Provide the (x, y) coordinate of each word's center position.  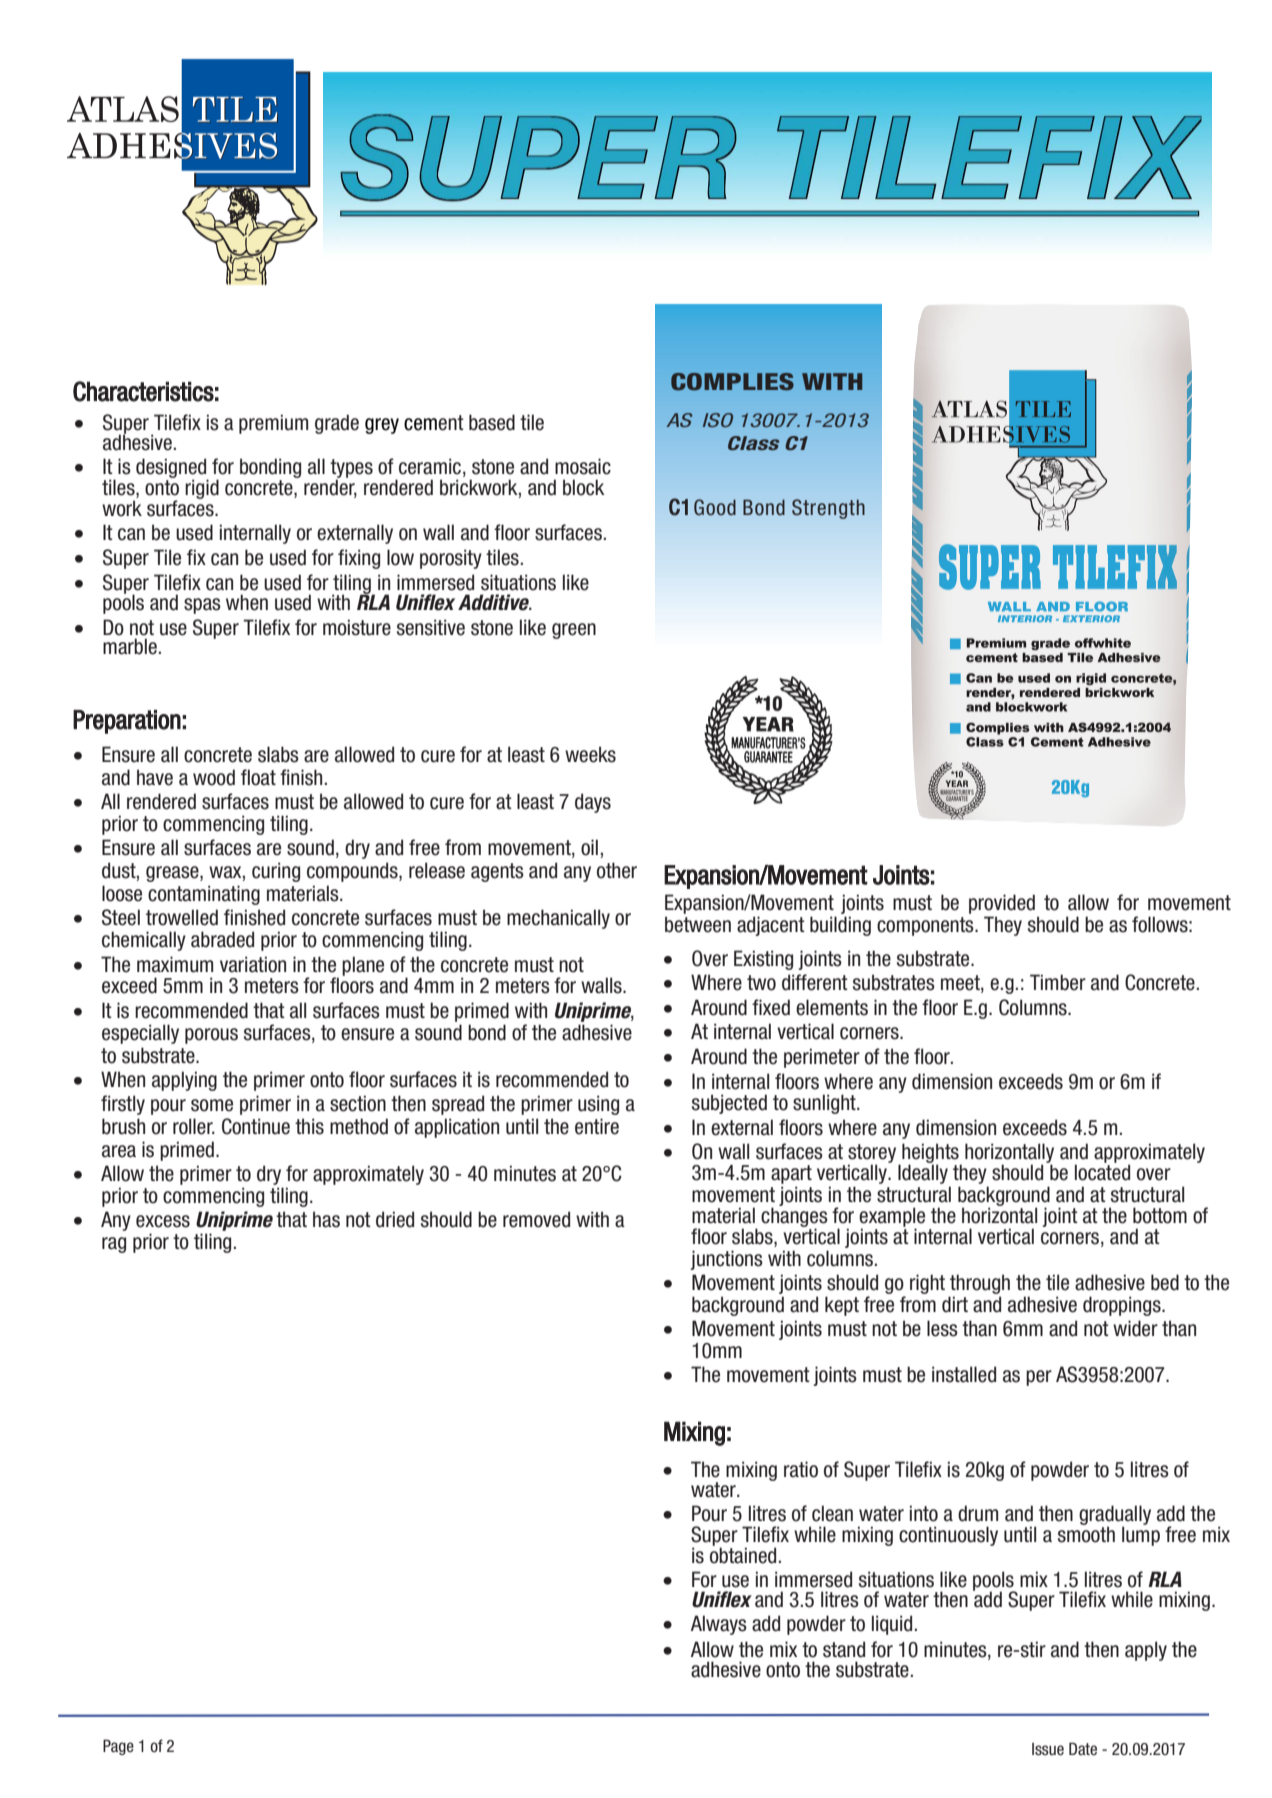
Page (118, 1747)
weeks (590, 754)
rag (114, 1245)
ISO (718, 420)
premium (273, 424)
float (258, 777)
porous (211, 1036)
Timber (1058, 982)
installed (964, 1374)
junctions (726, 1260)
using (598, 1105)
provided (1002, 905)
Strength (828, 509)
